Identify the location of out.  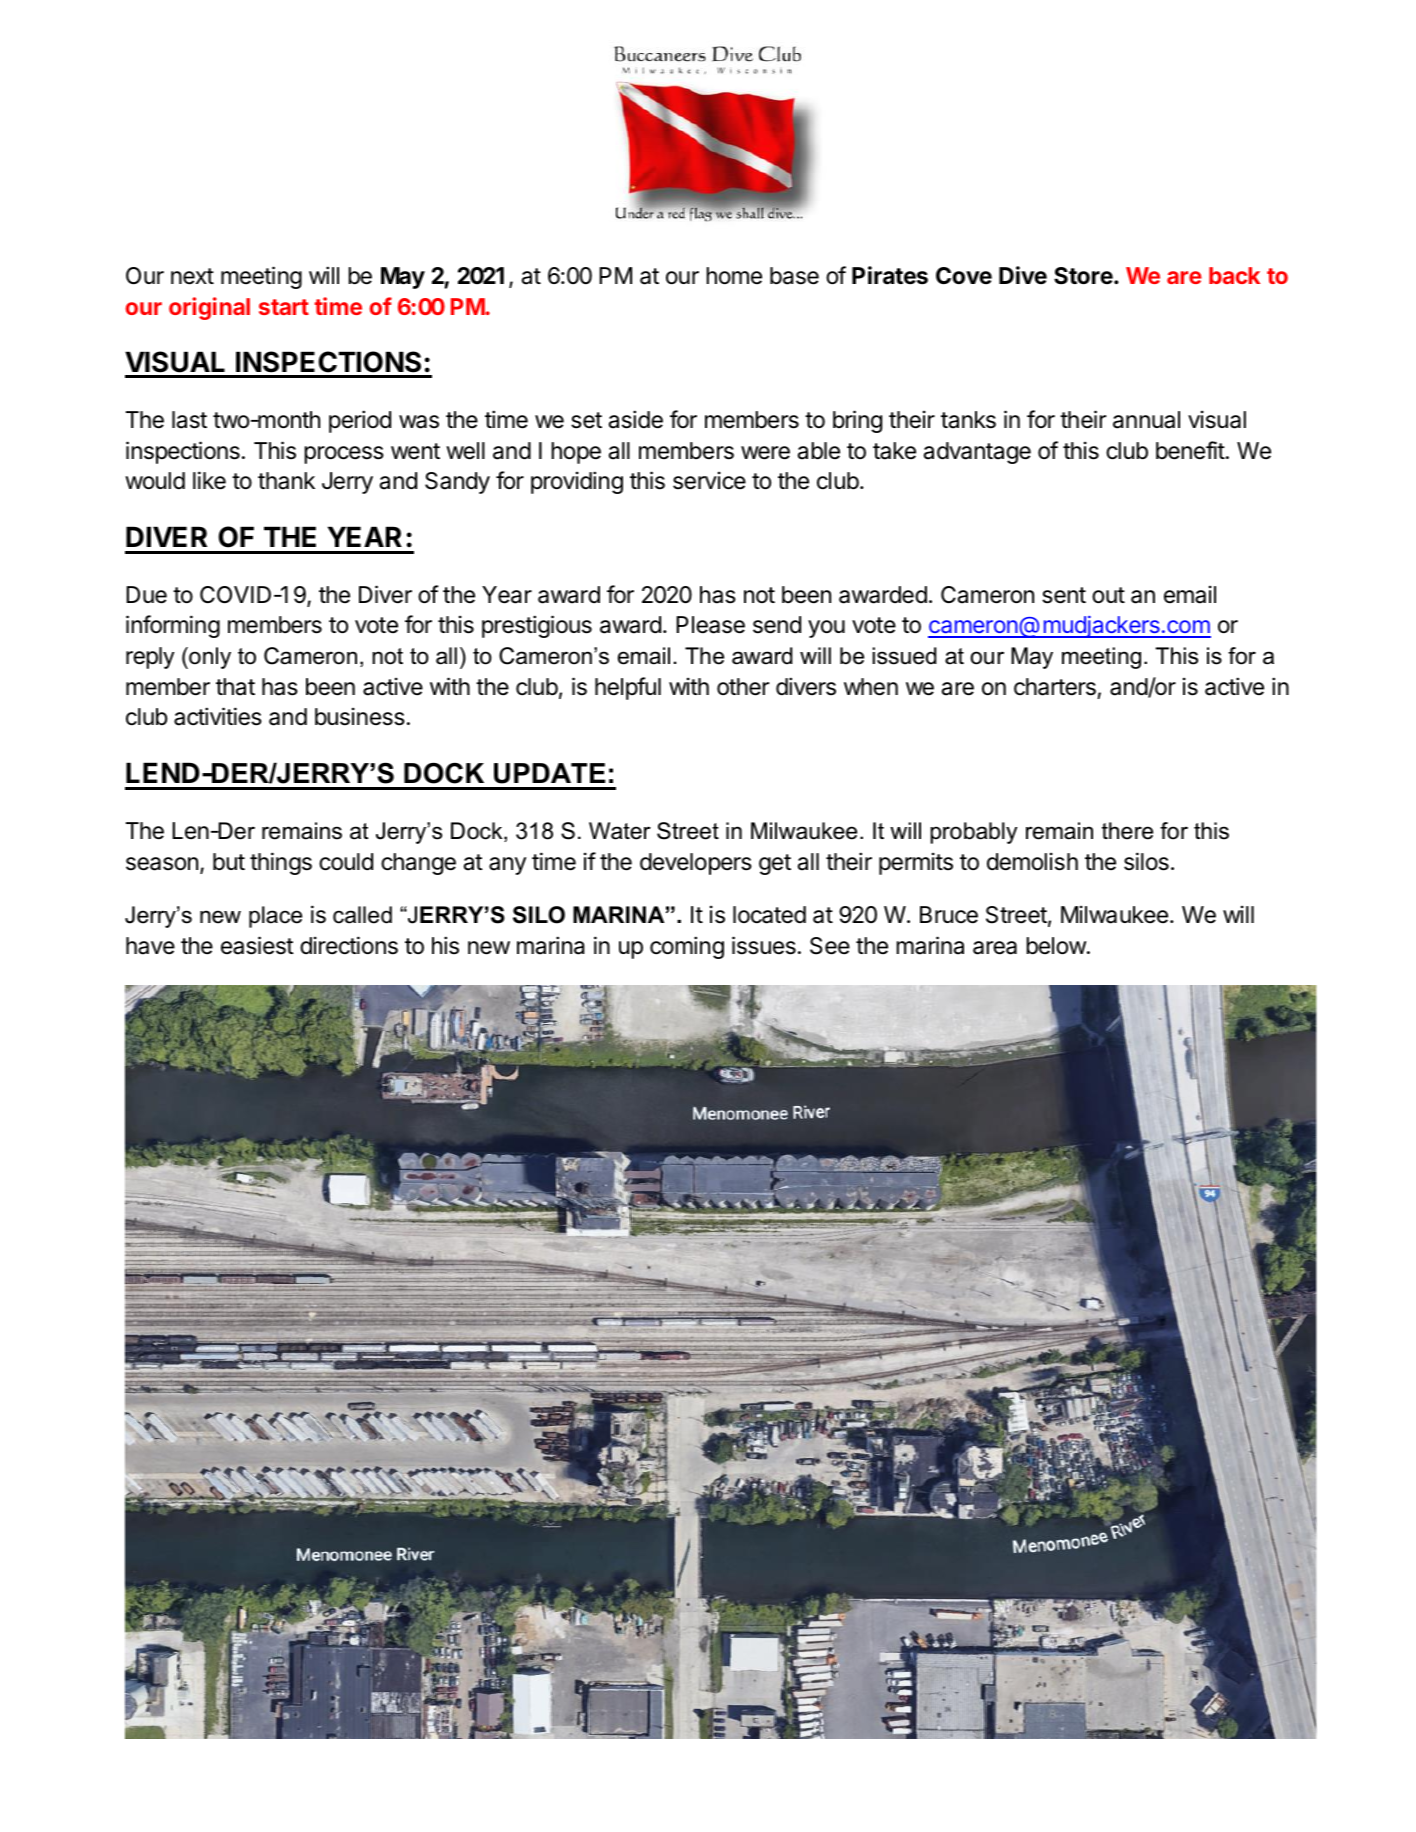
(1108, 595).
